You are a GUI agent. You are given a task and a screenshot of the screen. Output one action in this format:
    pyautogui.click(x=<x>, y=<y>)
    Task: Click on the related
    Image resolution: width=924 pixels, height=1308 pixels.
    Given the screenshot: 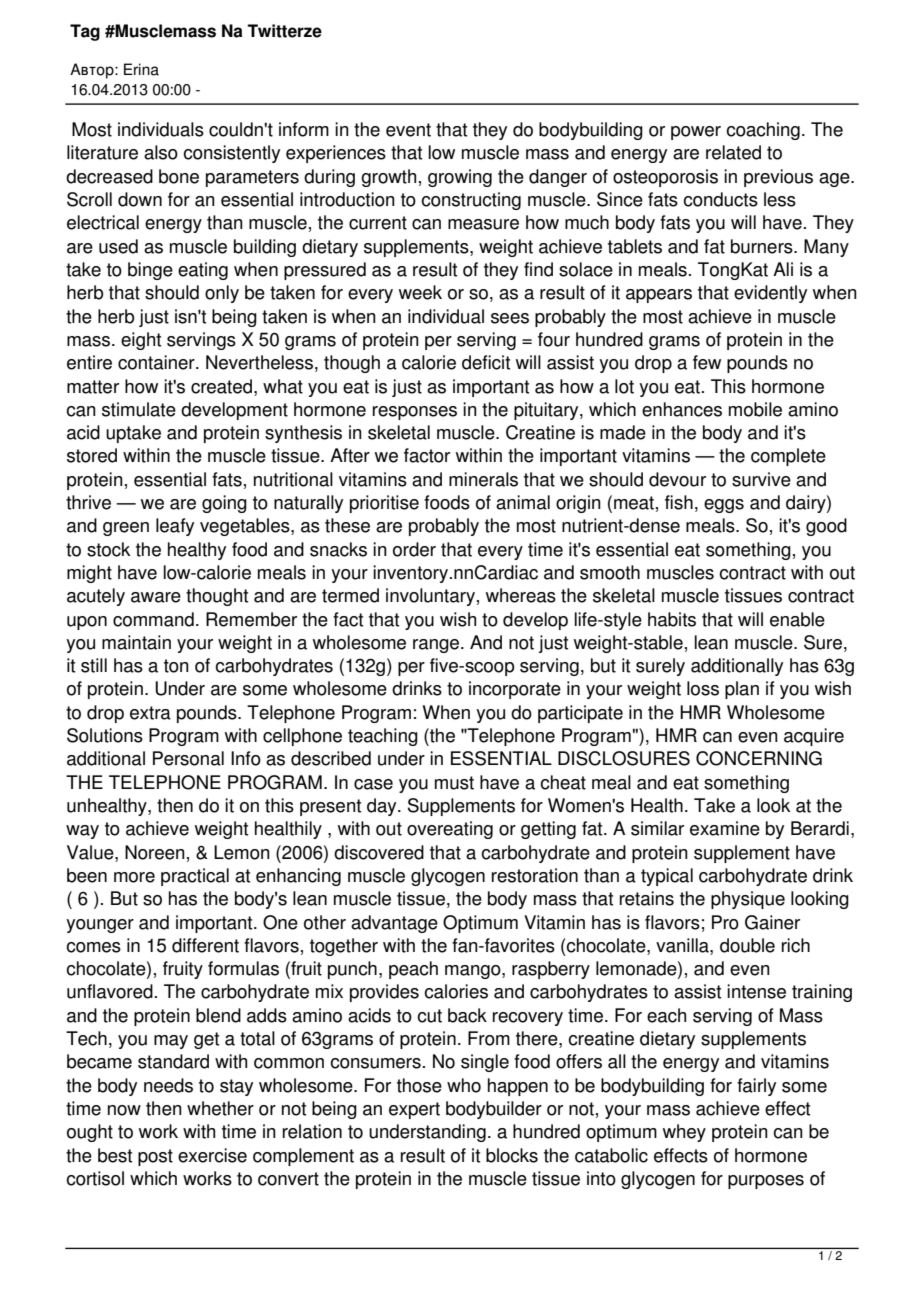 What is the action you would take?
    pyautogui.click(x=733, y=152)
